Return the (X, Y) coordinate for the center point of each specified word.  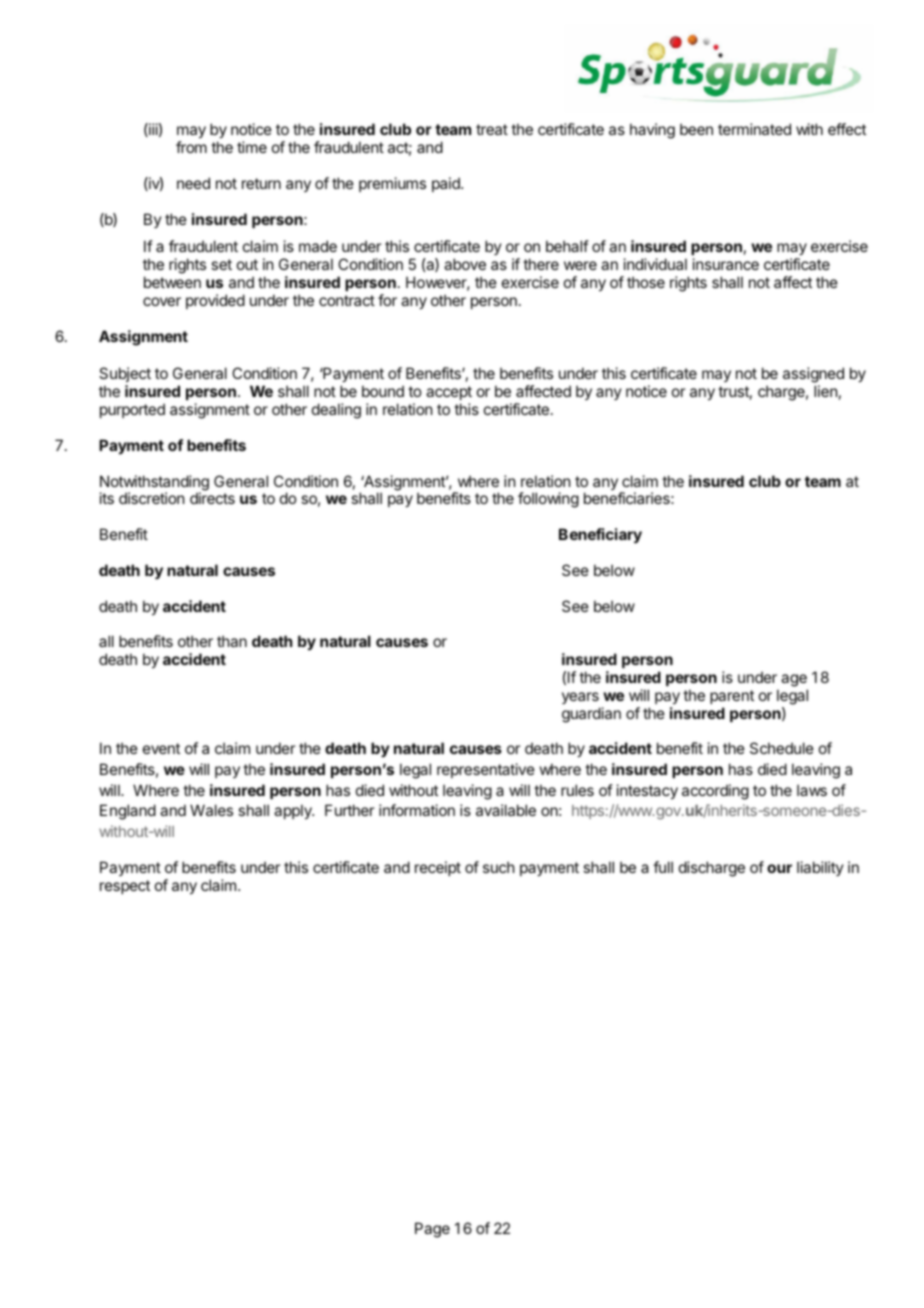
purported (132, 410)
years (580, 698)
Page (432, 1230)
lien (825, 391)
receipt (438, 868)
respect (125, 887)
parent (732, 697)
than (232, 641)
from (191, 147)
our (779, 868)
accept (449, 393)
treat (492, 129)
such (499, 867)
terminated (754, 129)
